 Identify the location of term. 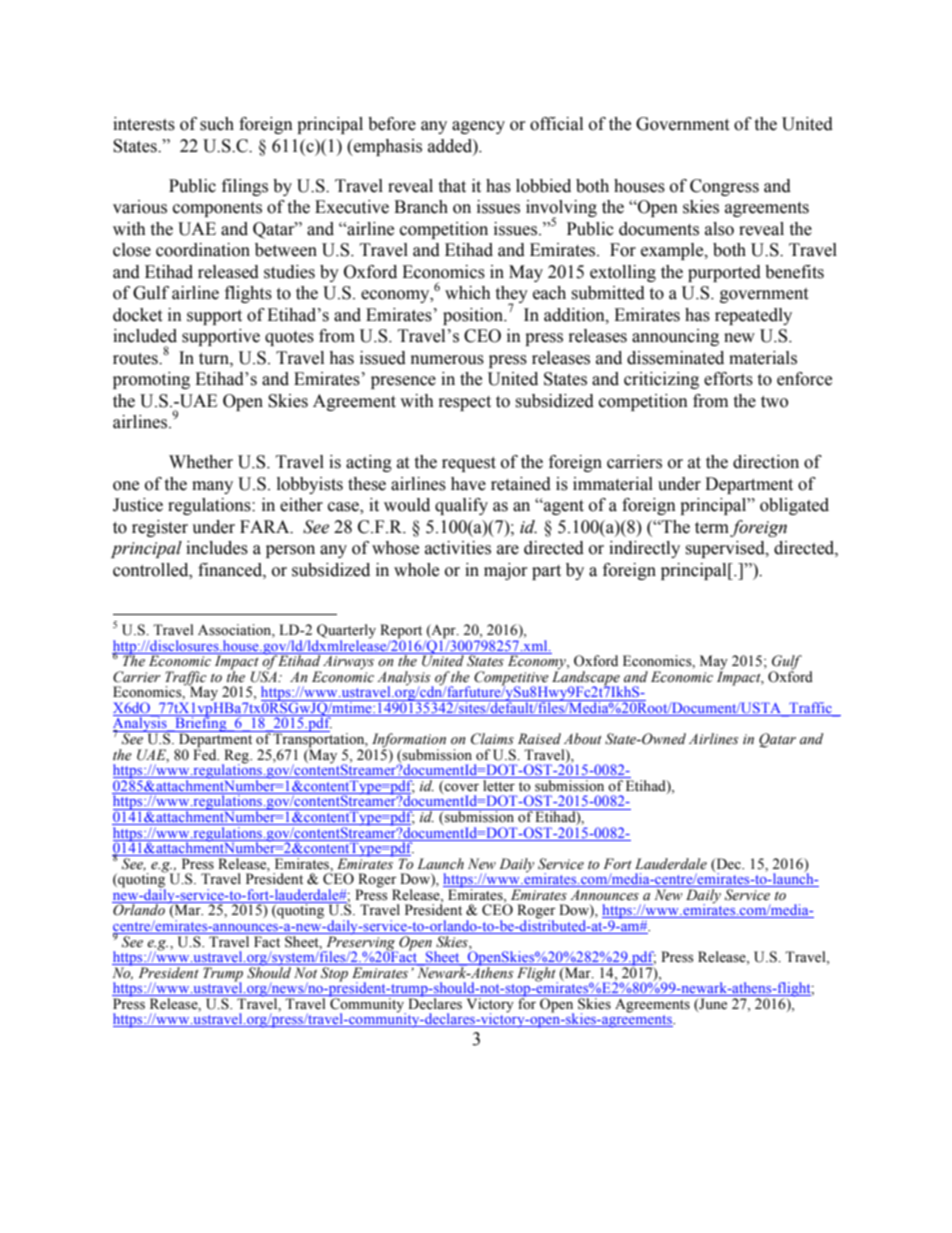
(712, 528).
